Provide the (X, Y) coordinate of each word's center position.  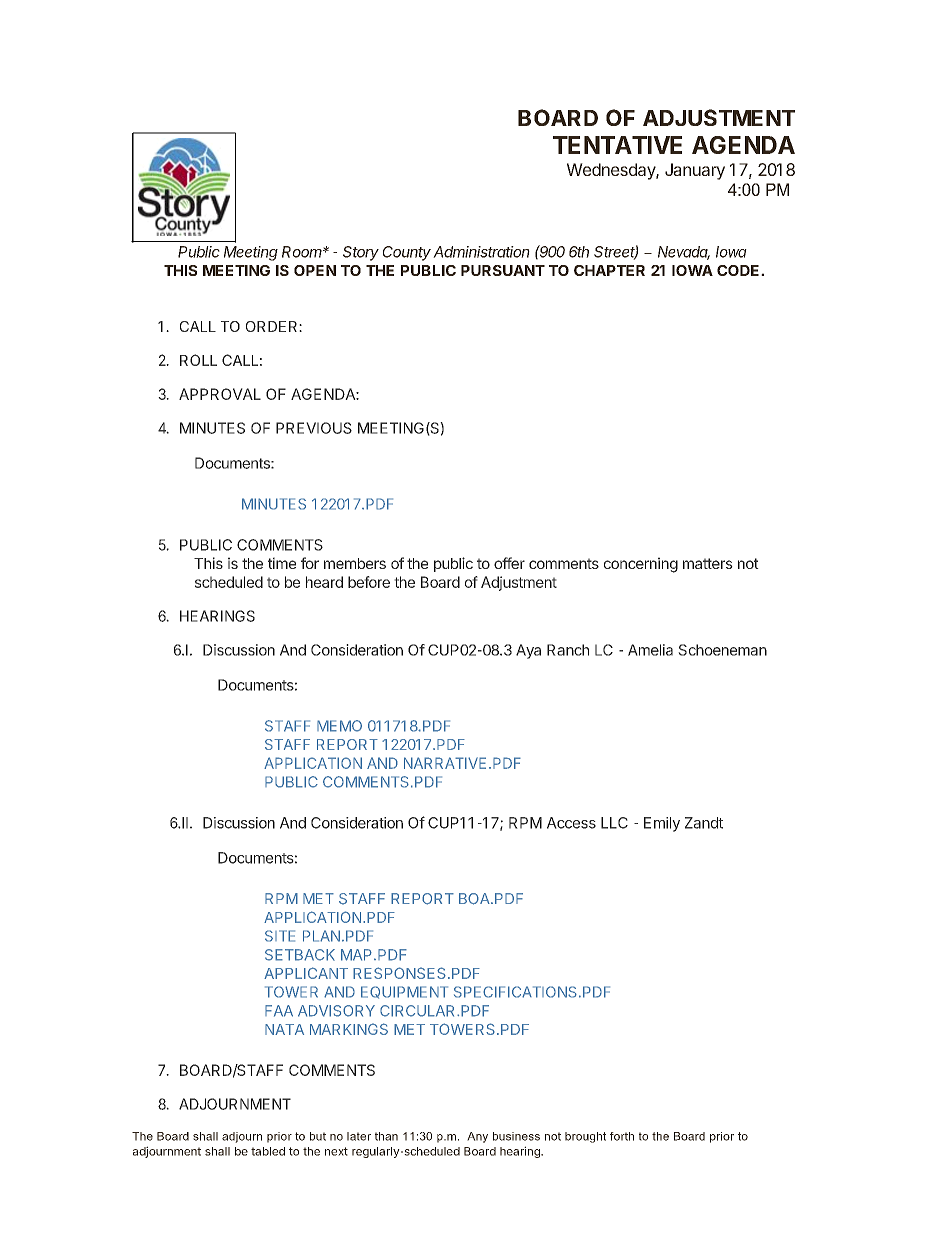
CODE (739, 270)
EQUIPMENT (404, 992)
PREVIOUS (314, 428)
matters (708, 563)
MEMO (339, 726)
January (695, 171)
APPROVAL (220, 394)
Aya (528, 651)
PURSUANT (503, 270)
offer (509, 563)
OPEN (315, 270)
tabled (268, 1151)
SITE (280, 936)
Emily (662, 824)
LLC (614, 823)
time (282, 563)
